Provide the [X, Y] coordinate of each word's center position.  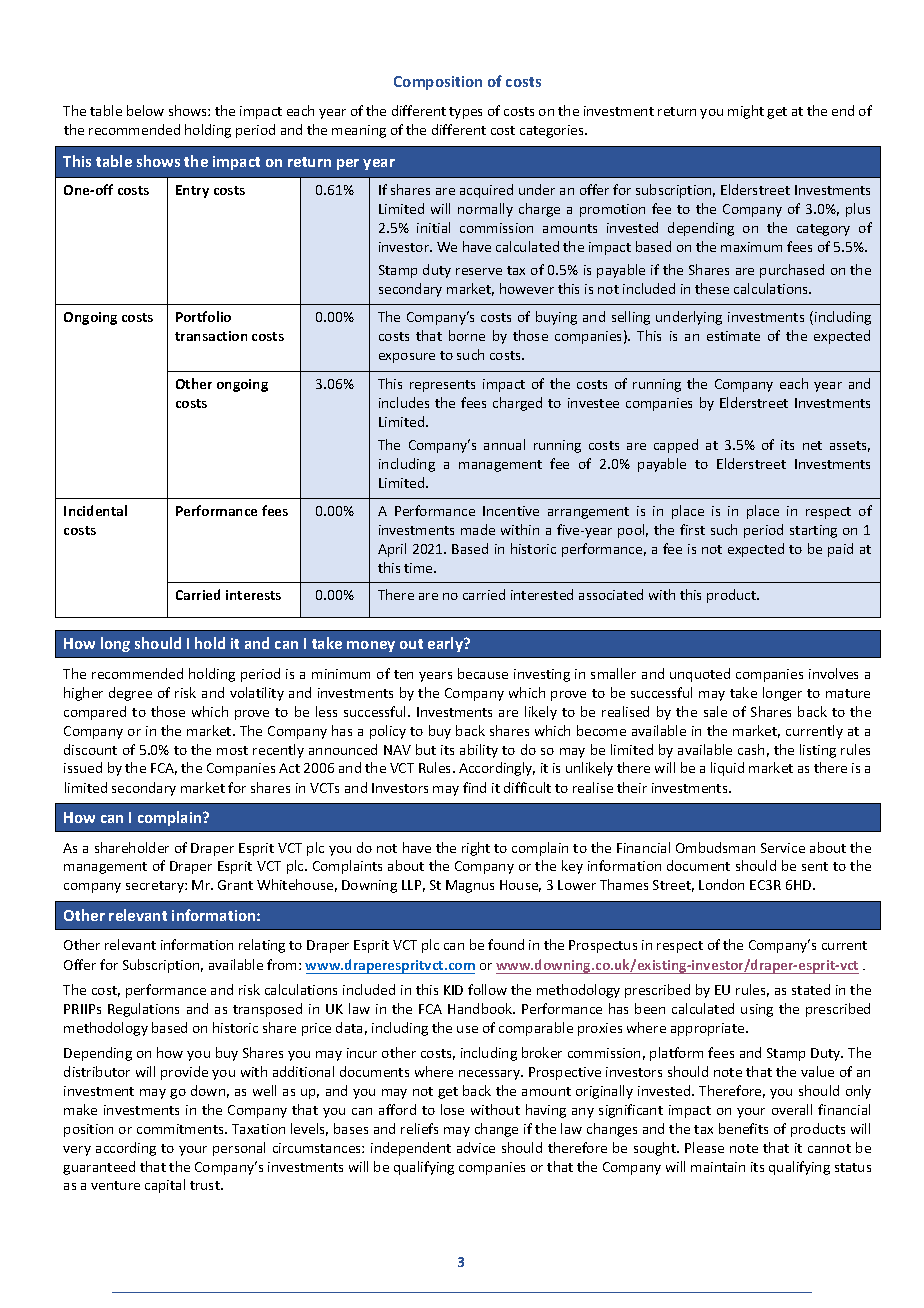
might [746, 112]
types [465, 113]
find [474, 787]
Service [783, 848]
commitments [181, 1129]
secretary [156, 887]
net [812, 445]
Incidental [95, 510]
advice [476, 1147]
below [145, 110]
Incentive [511, 511]
